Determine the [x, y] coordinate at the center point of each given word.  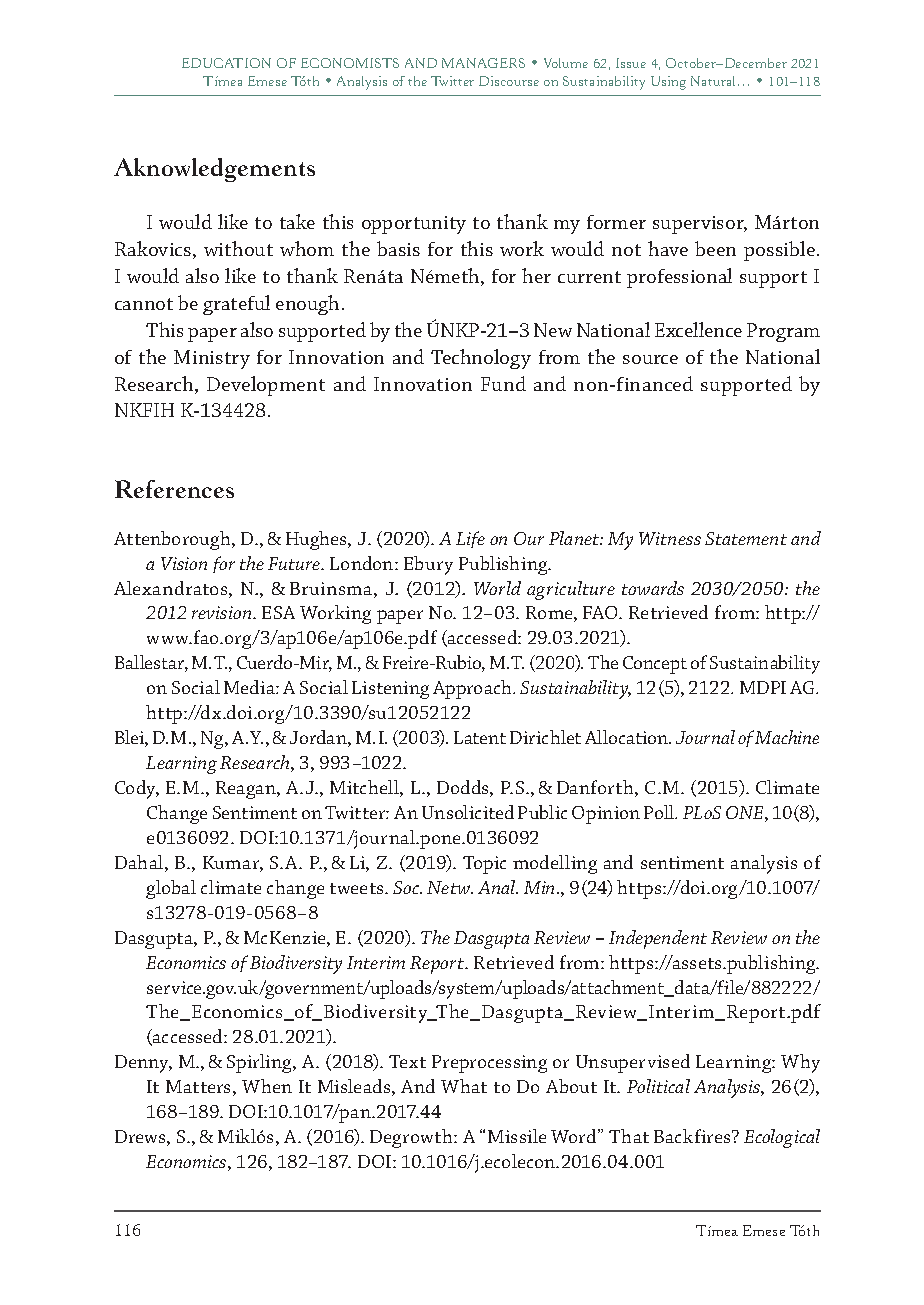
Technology [481, 359]
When [267, 1086]
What [464, 1086]
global [171, 889]
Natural [715, 81]
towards [653, 588]
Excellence [698, 329]
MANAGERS [483, 63]
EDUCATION [226, 63]
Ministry [212, 359]
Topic [484, 865]
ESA [278, 612]
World [497, 588]
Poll [660, 812]
